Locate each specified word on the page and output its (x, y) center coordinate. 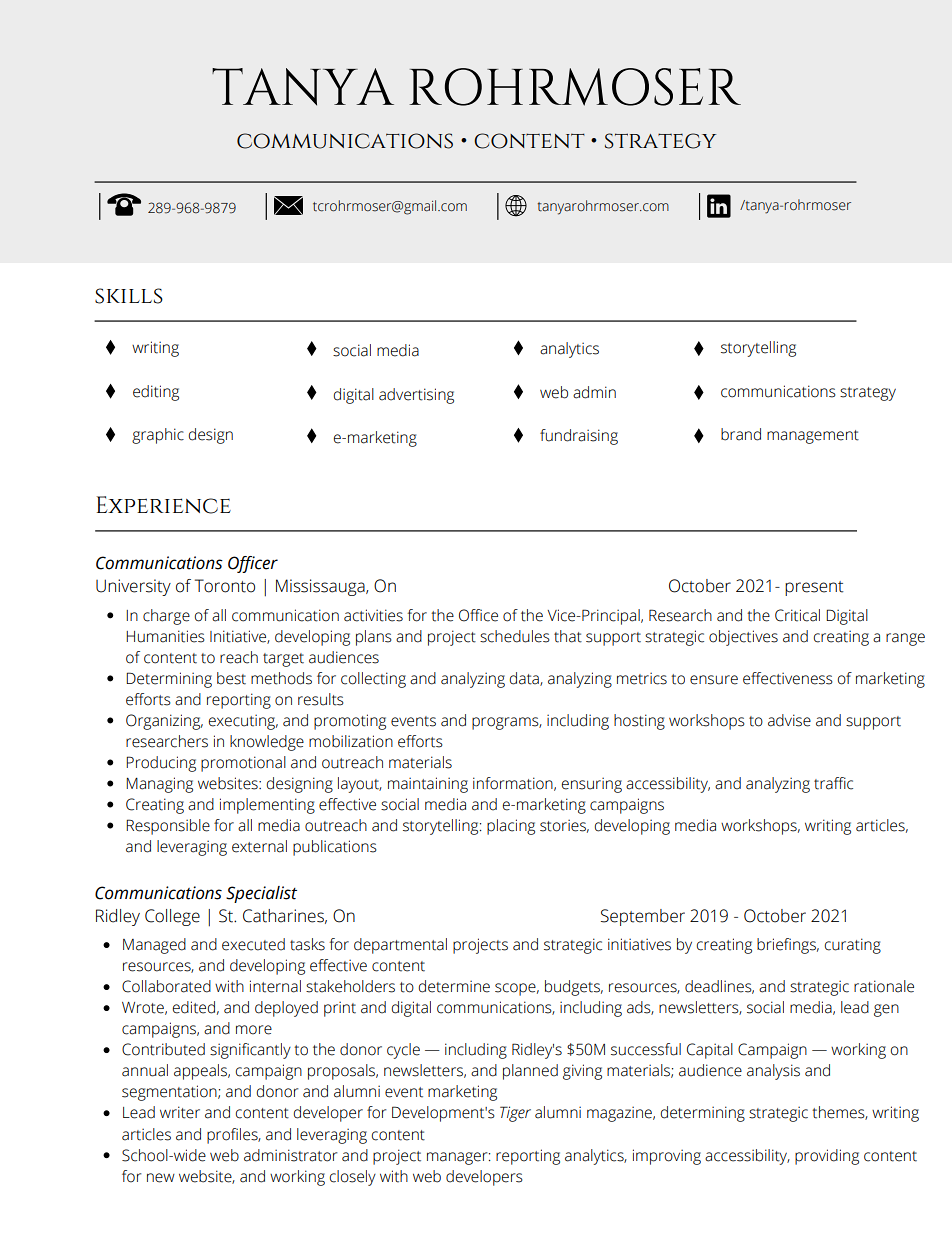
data (525, 679)
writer (180, 1112)
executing (243, 722)
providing (827, 1157)
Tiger (515, 1114)
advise (789, 720)
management (813, 437)
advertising (416, 396)
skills (129, 296)
